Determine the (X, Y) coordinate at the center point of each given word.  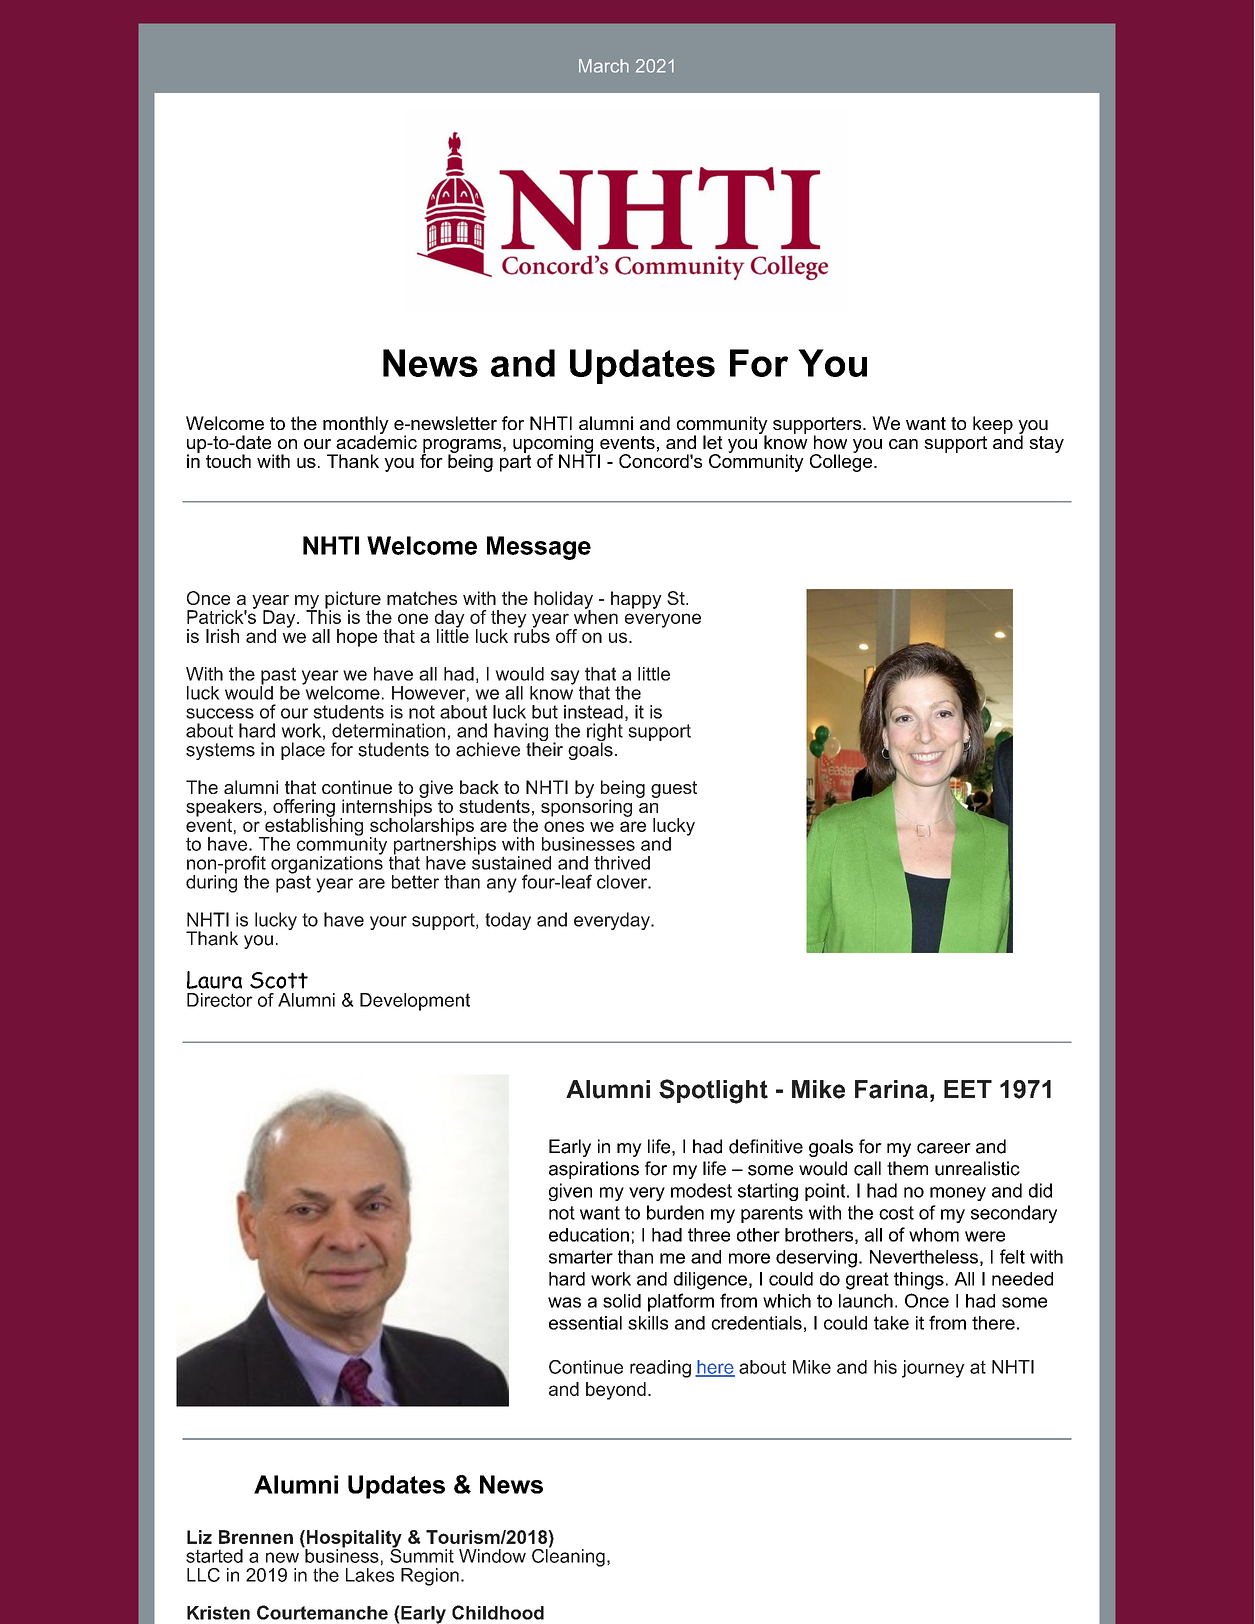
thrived (622, 863)
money (958, 1194)
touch (228, 461)
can (903, 444)
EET (968, 1089)
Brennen (256, 1537)
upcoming (554, 445)
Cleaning (568, 1556)
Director (220, 1000)
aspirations (594, 1170)
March (604, 66)
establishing (313, 827)
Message (539, 548)
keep (993, 425)
